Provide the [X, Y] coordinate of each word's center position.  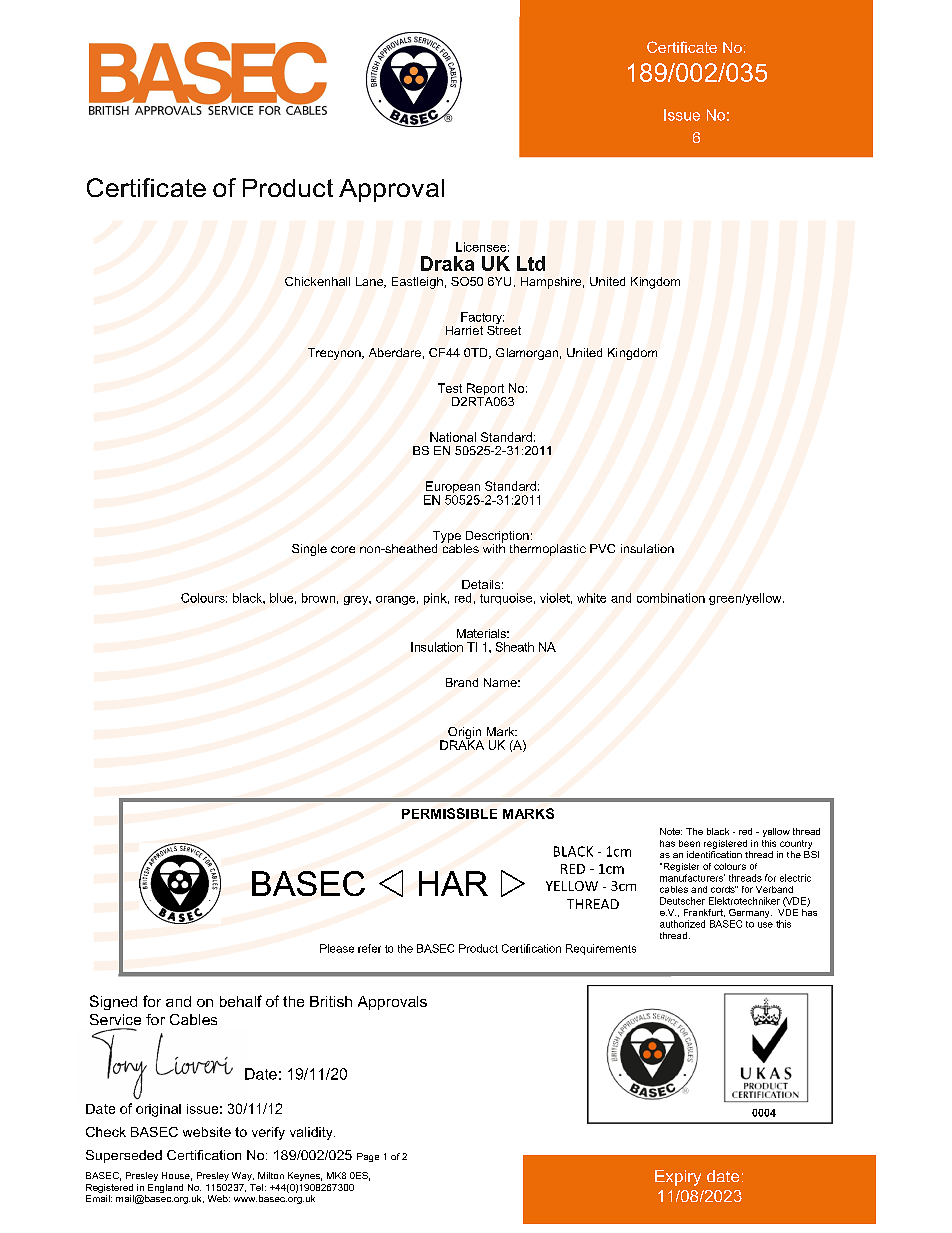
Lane [370, 282]
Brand [462, 682]
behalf [241, 1001]
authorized [682, 924]
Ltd [531, 263]
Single [309, 550]
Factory [482, 319]
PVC [602, 548]
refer [369, 948]
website [207, 1132]
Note [671, 831]
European [452, 488]
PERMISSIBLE [449, 813]
